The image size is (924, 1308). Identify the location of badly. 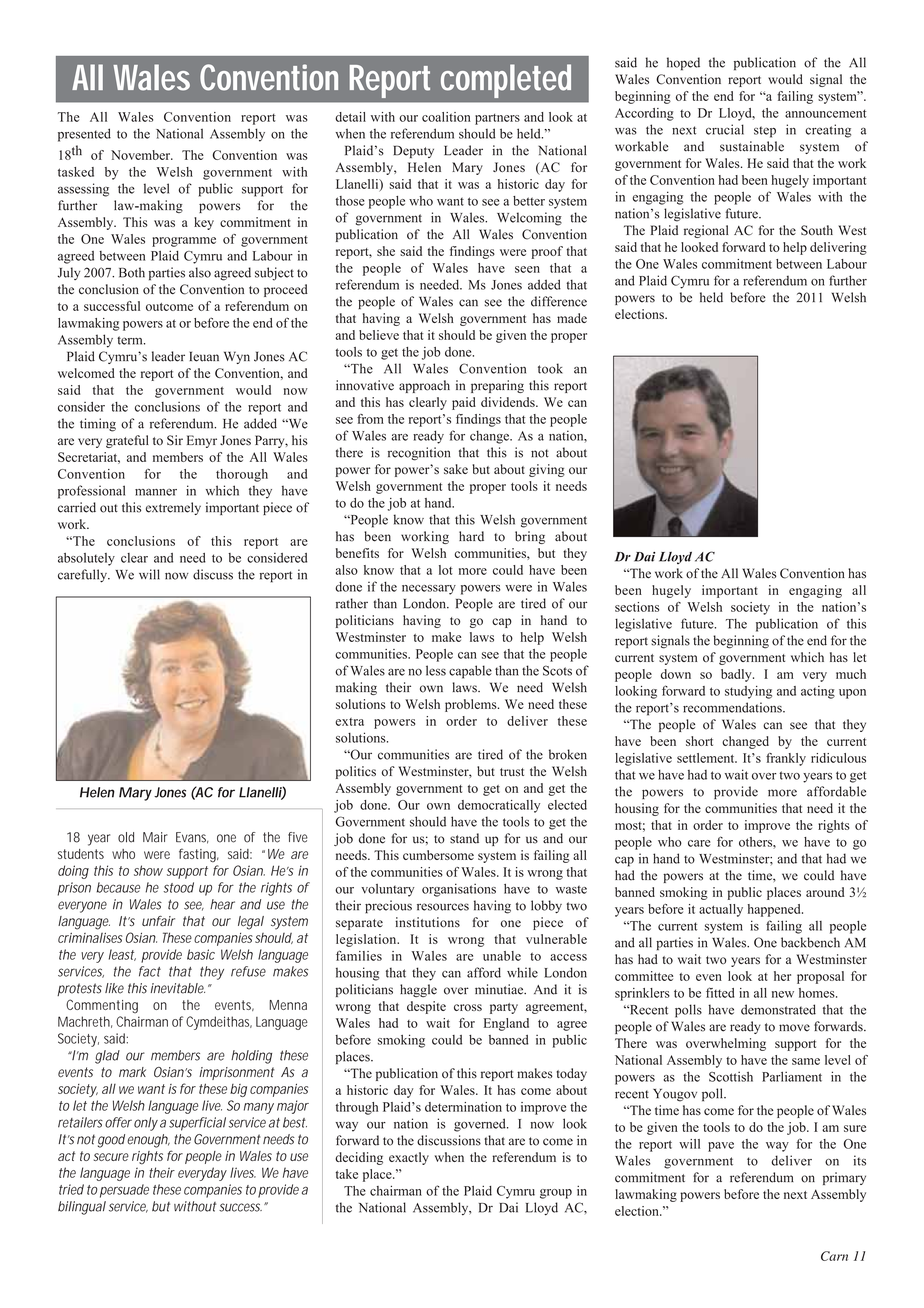
(737, 675).
